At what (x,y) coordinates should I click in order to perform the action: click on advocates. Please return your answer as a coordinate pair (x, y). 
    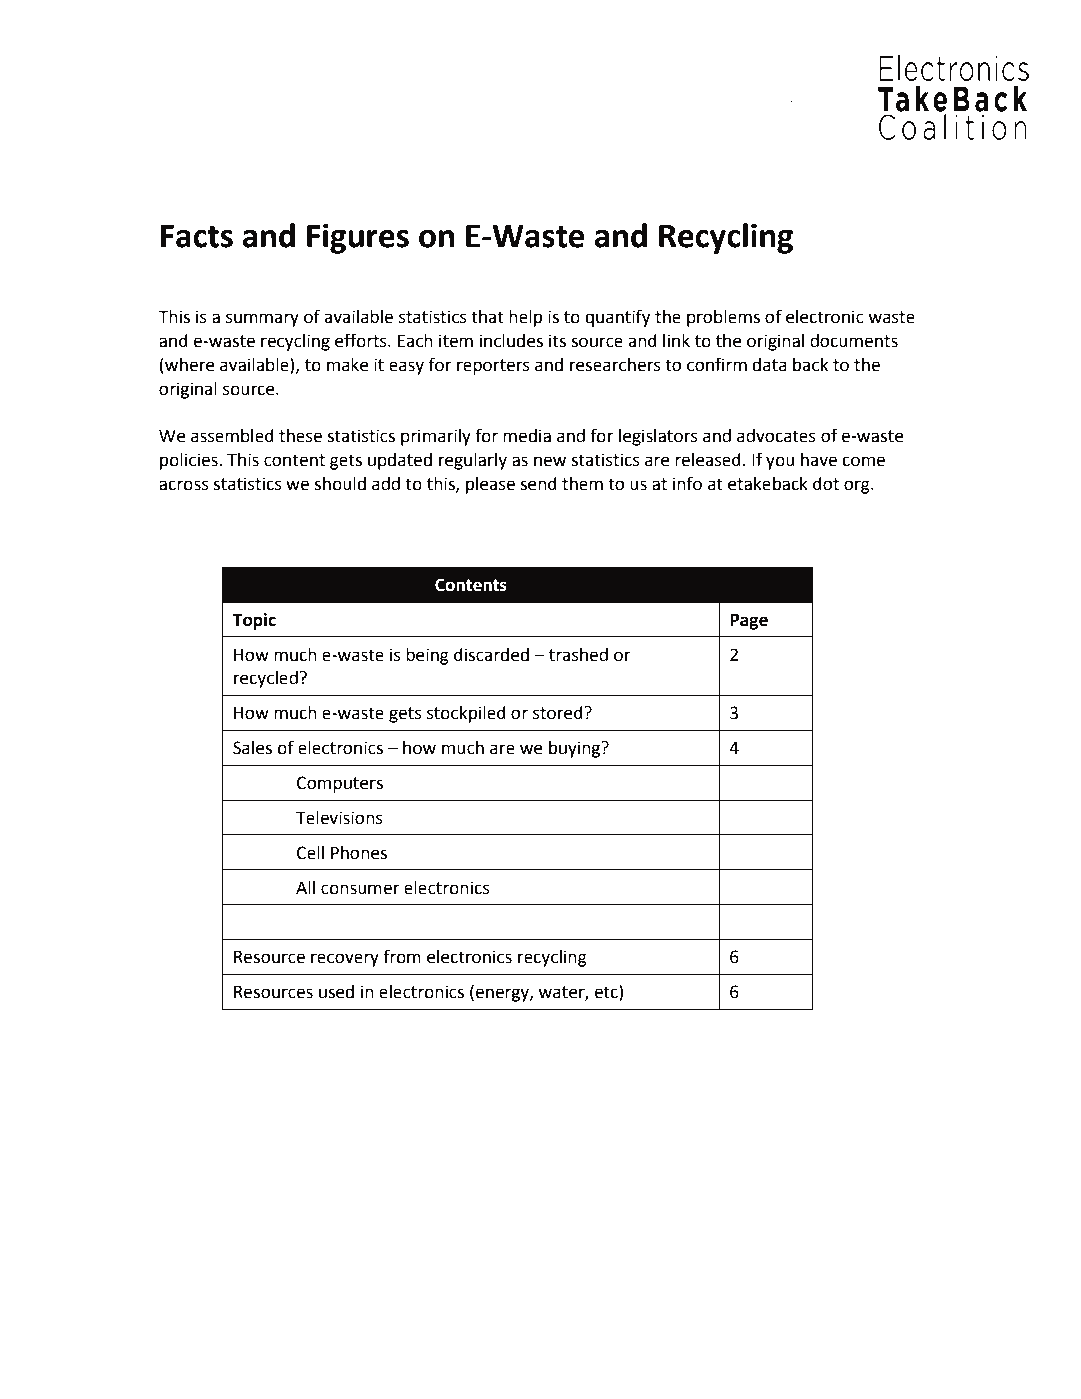
    Looking at the image, I should click on (776, 436).
